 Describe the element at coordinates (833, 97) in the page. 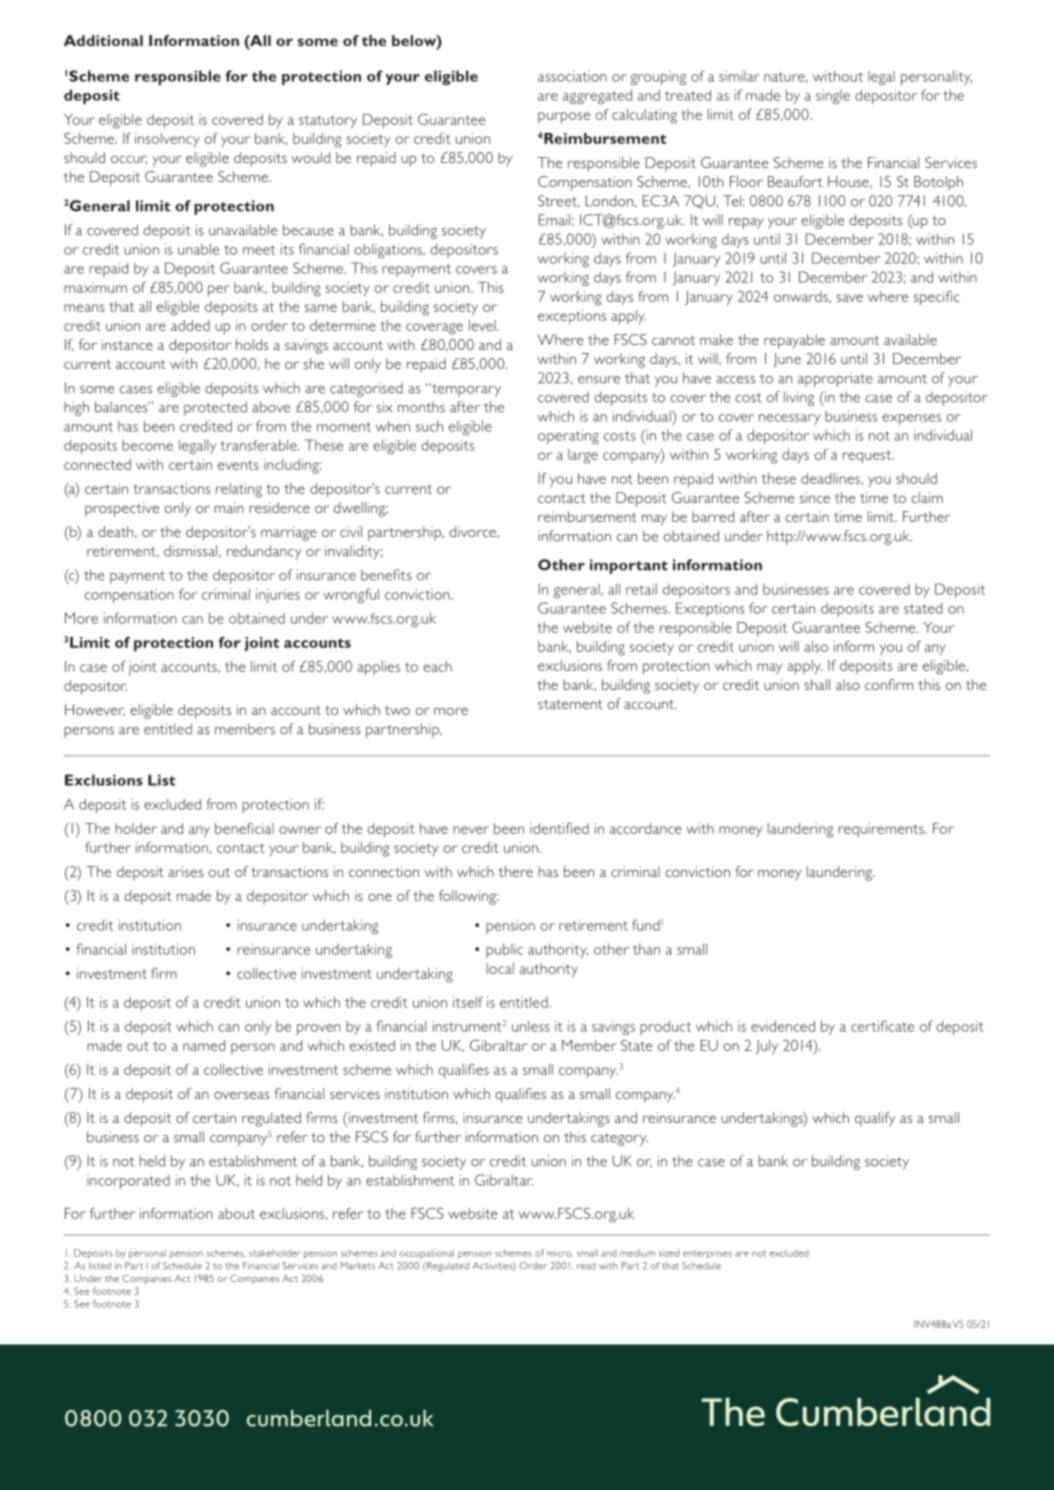

I see `single` at that location.
